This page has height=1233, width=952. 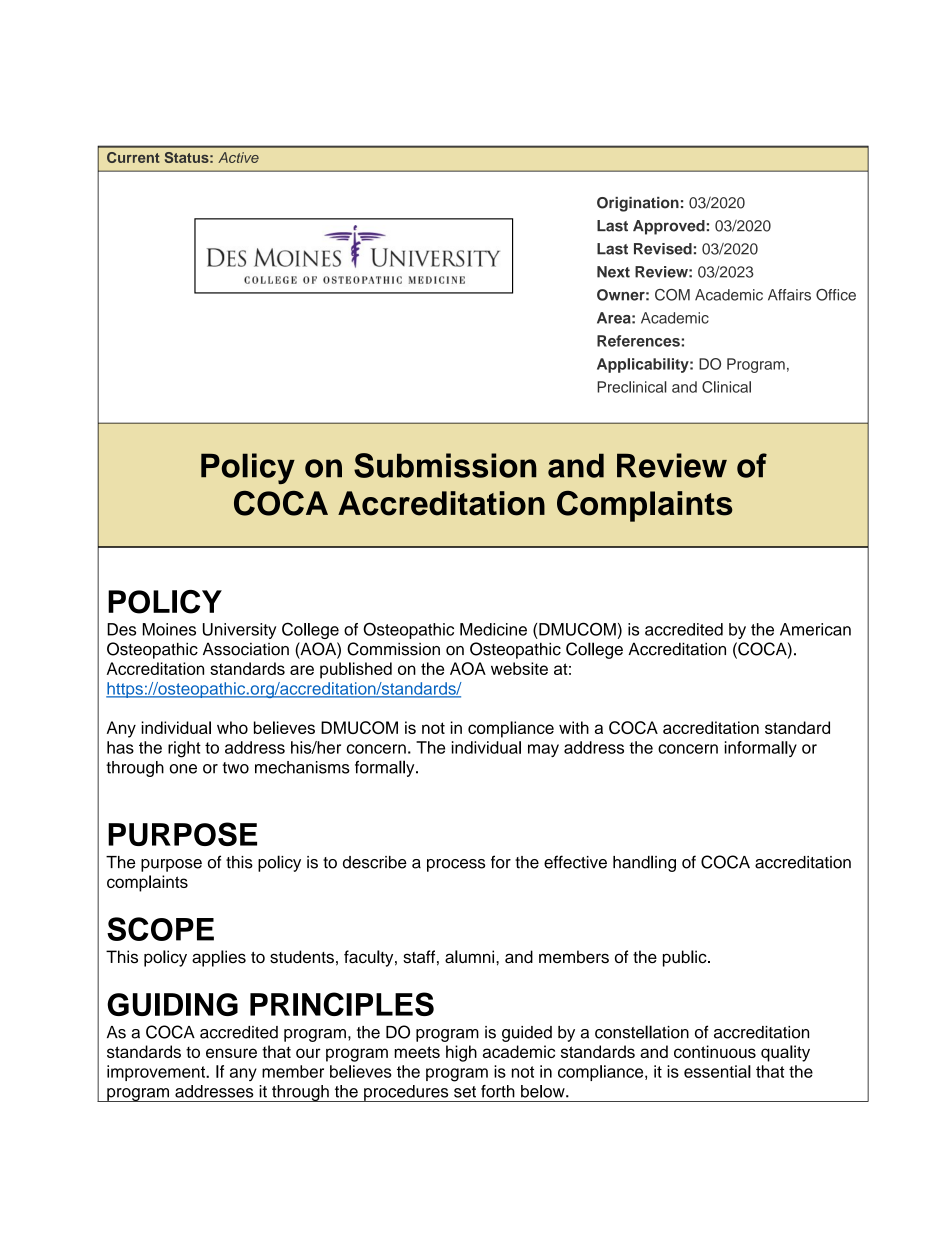 What do you see at coordinates (493, 629) in the page?
I see `Medicine` at bounding box center [493, 629].
